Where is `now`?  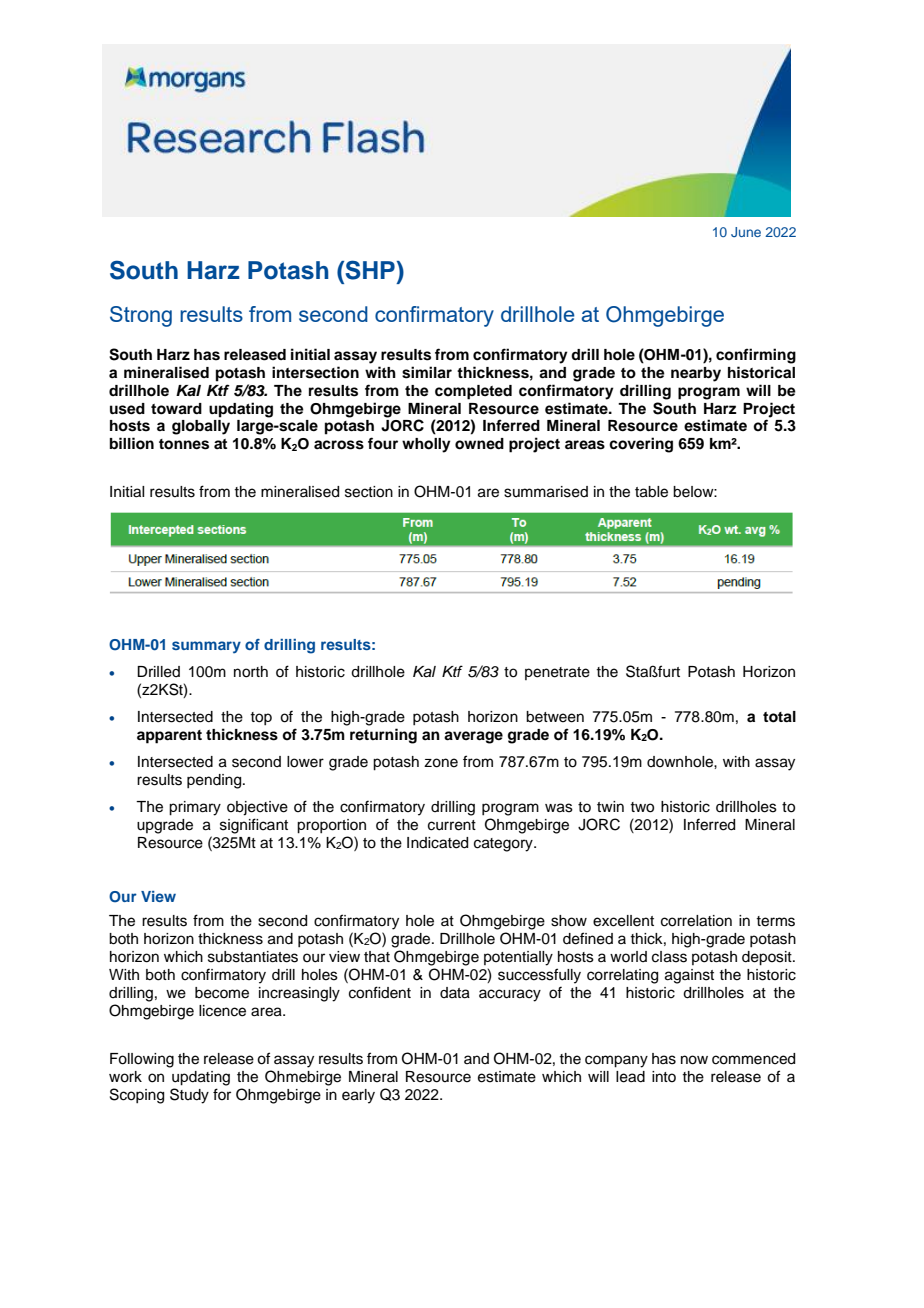 now is located at coordinates (694, 1060).
